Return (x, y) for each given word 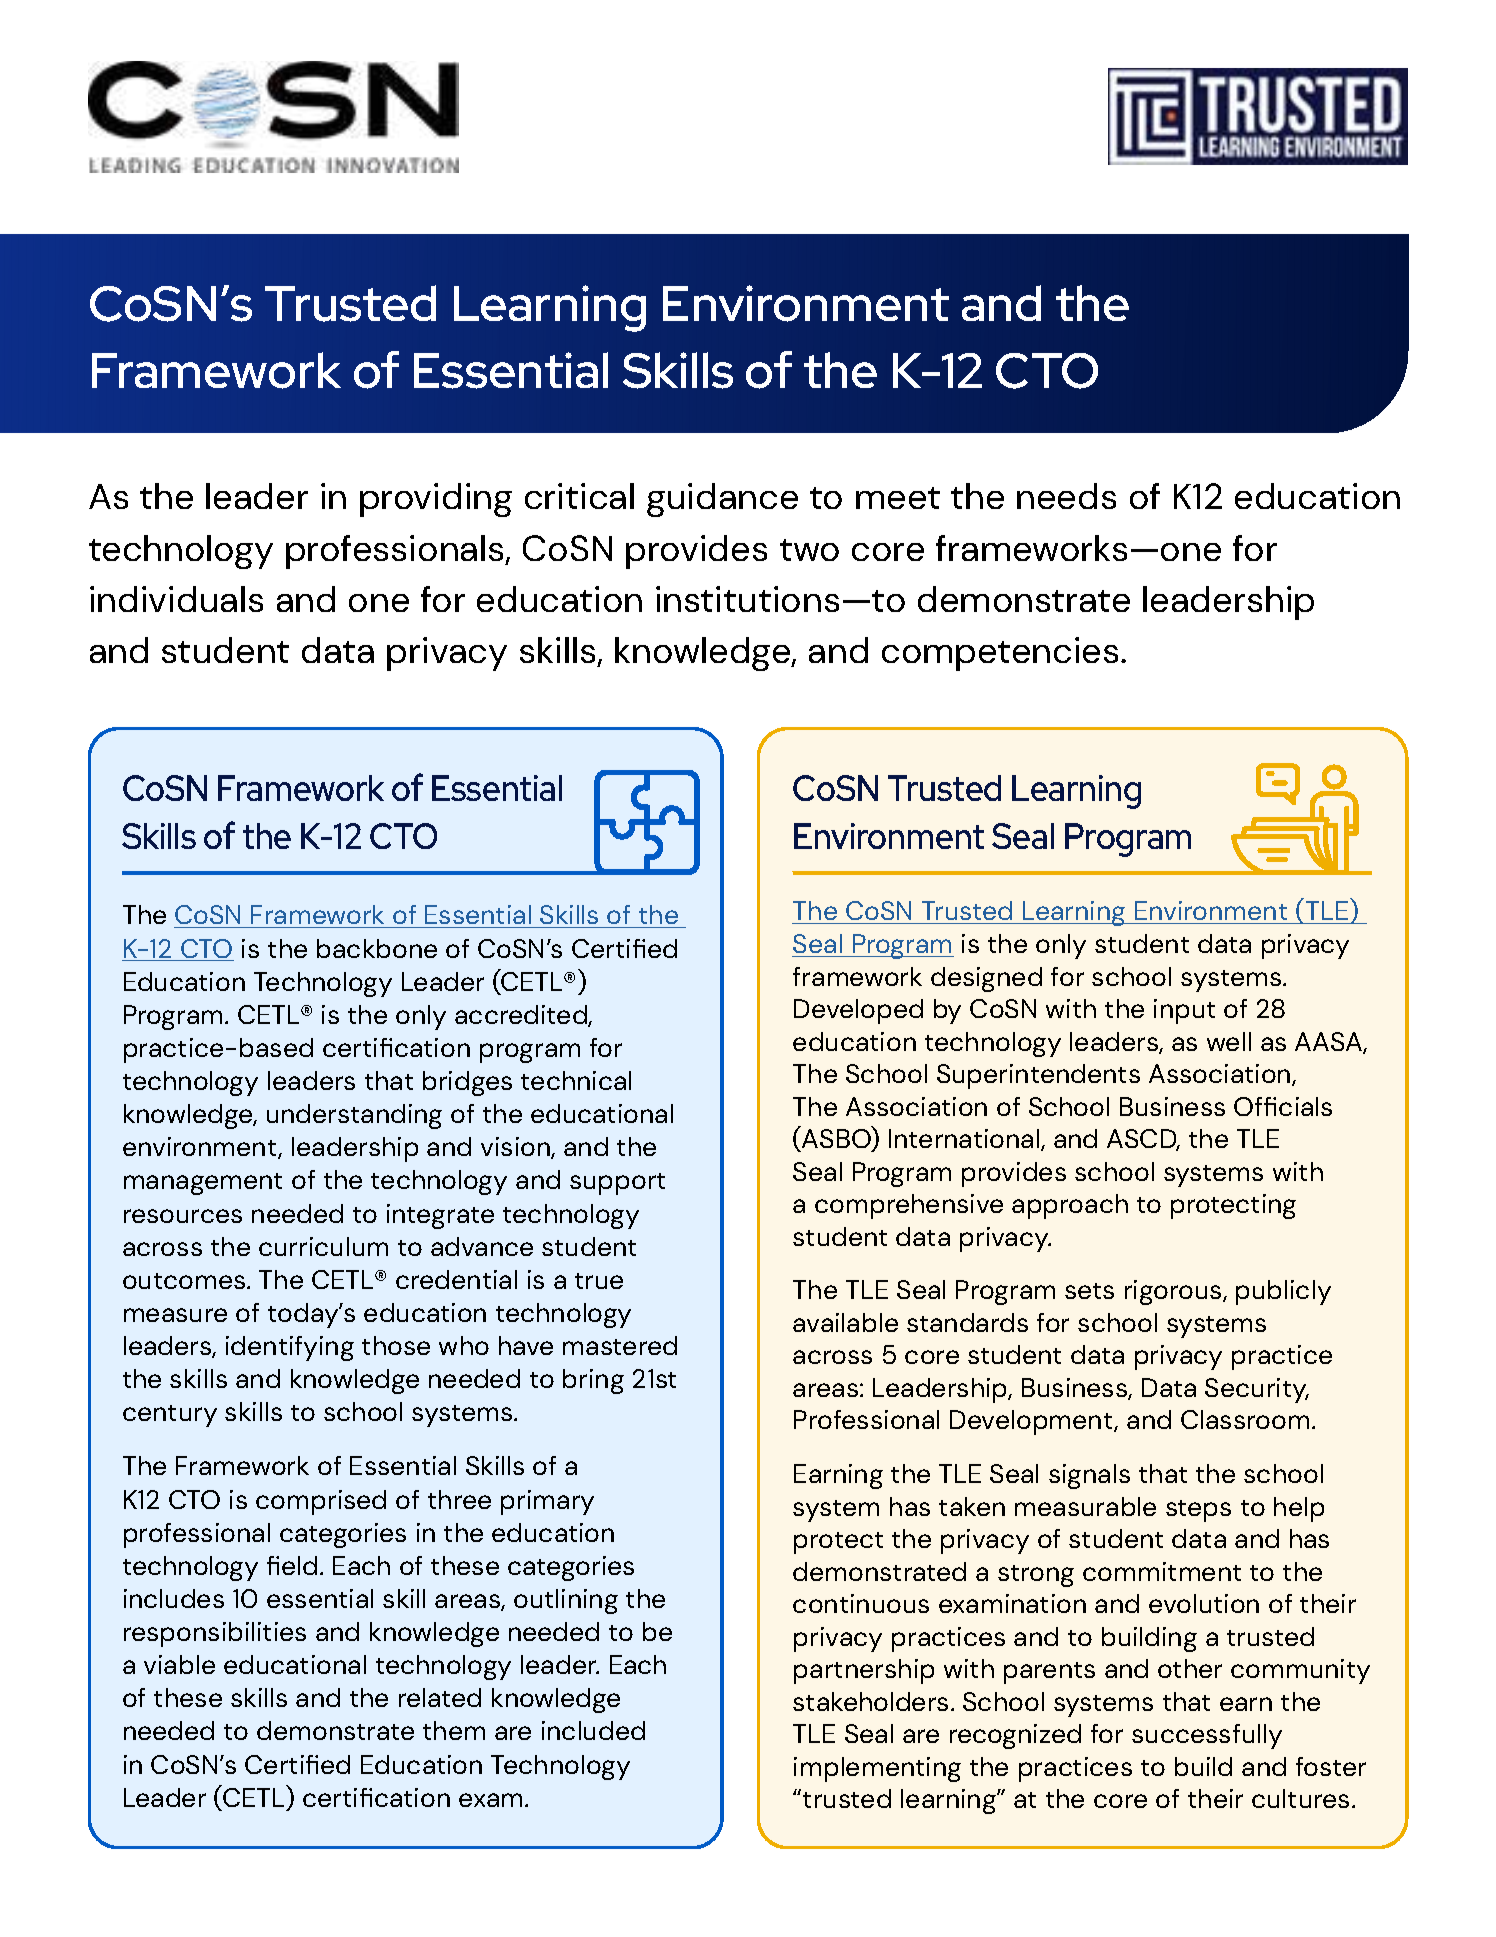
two (809, 550)
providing (436, 500)
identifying (290, 1348)
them (454, 1730)
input (1184, 1011)
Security (1257, 1390)
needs (1066, 496)
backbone (377, 948)
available (845, 1322)
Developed (858, 1011)
